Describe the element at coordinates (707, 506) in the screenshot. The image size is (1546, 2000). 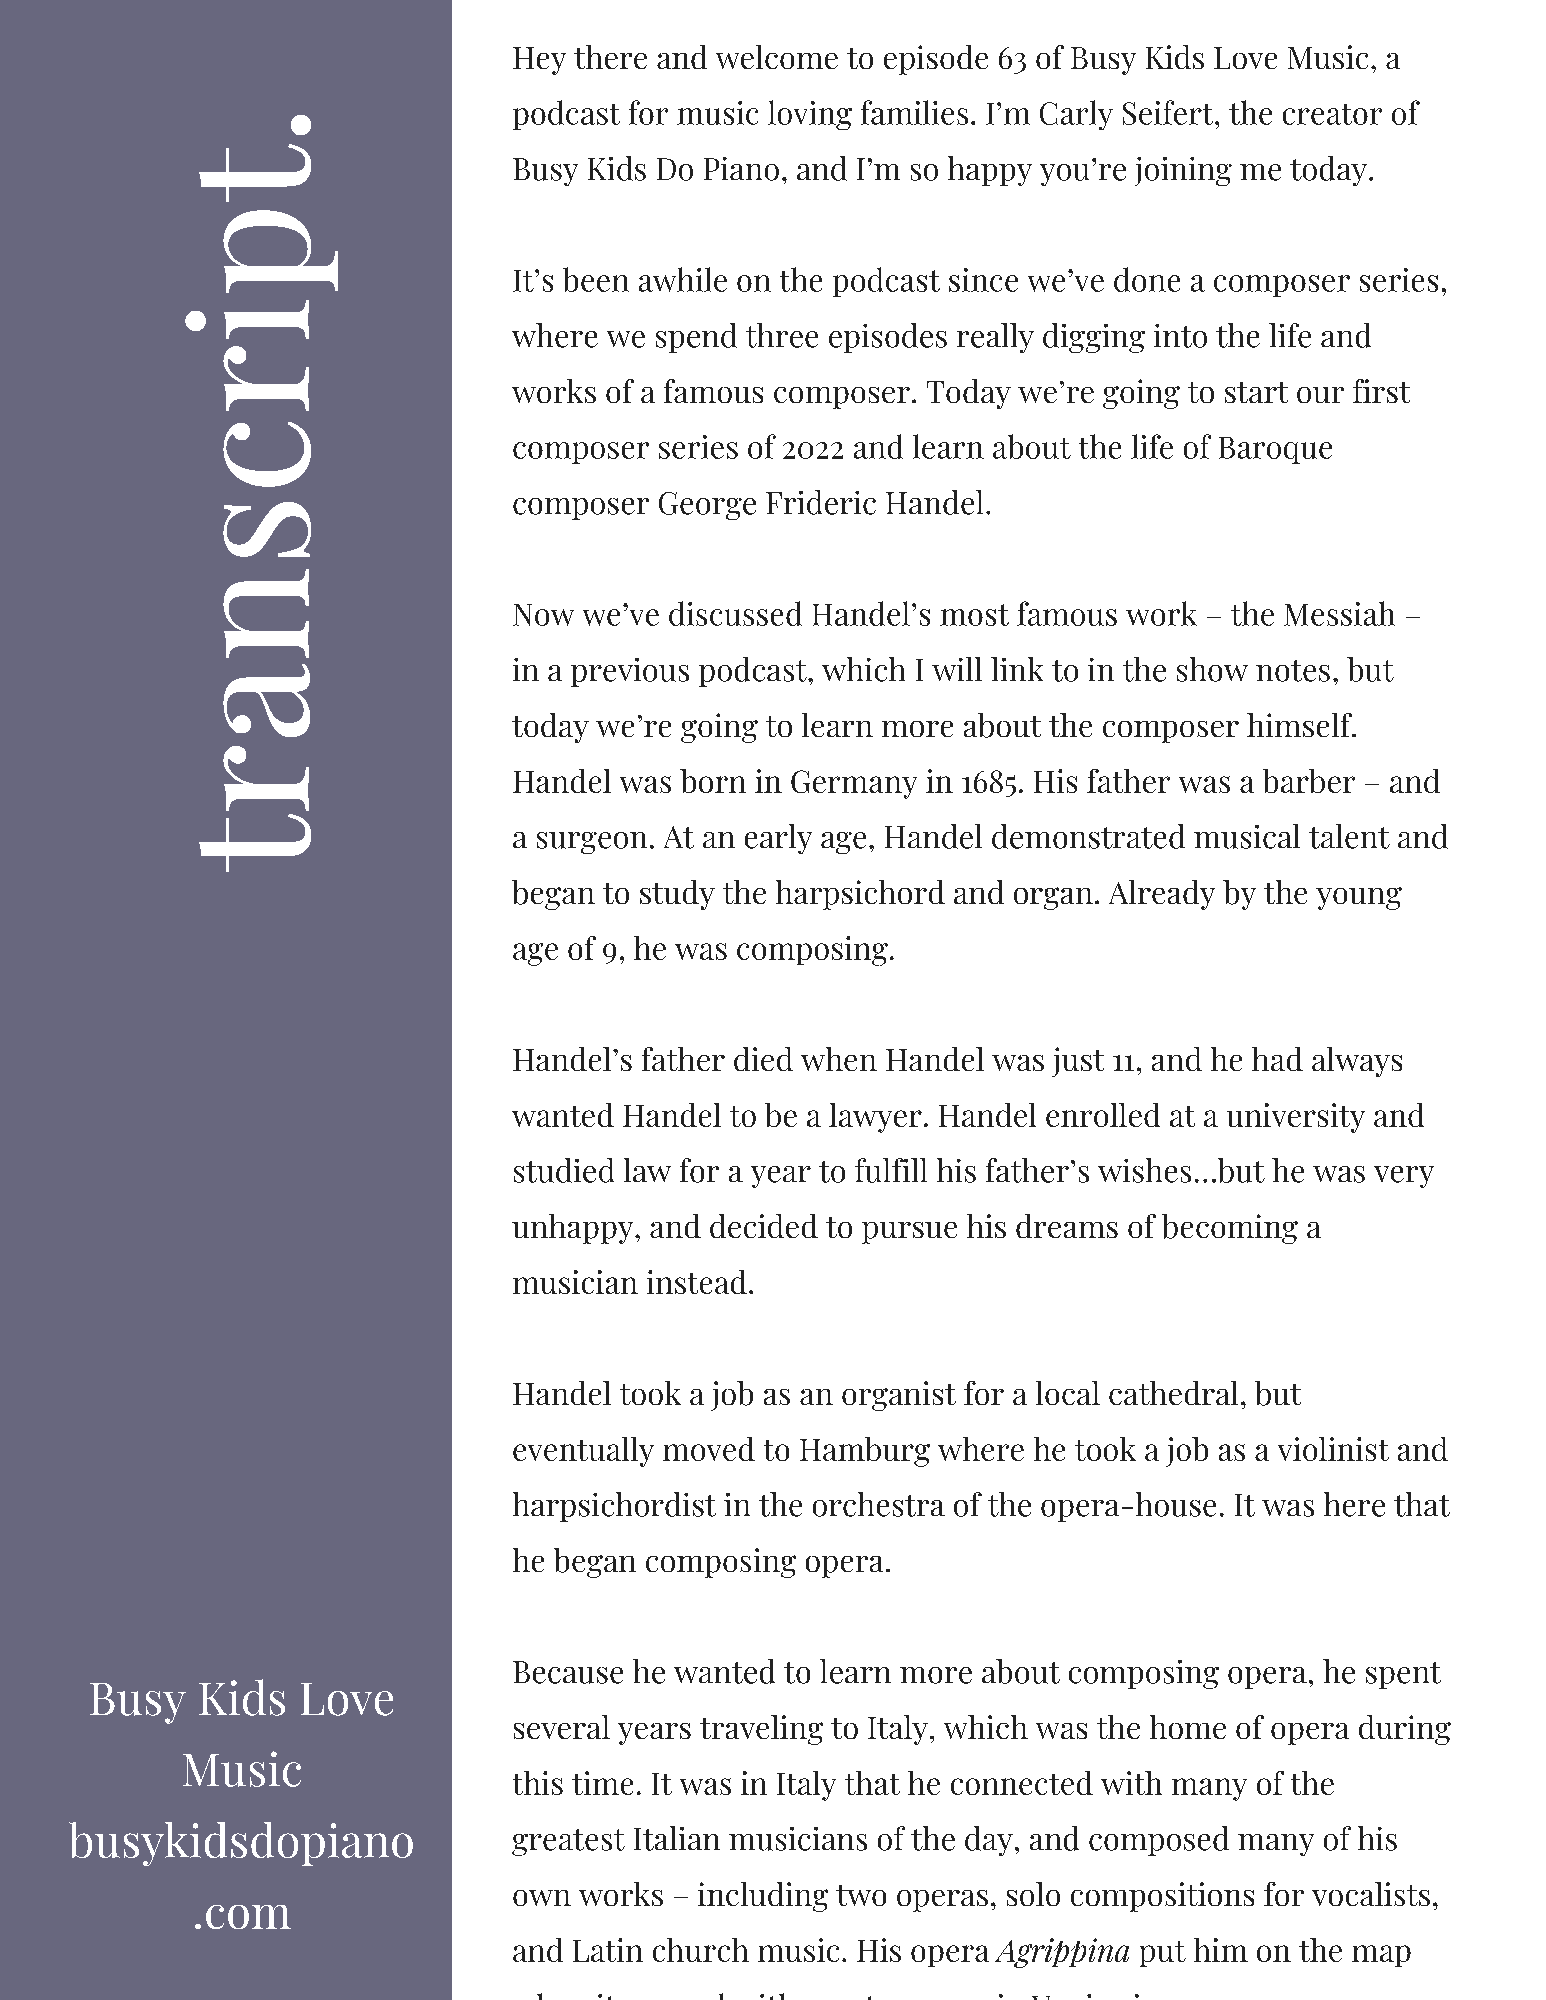
I see `George` at that location.
